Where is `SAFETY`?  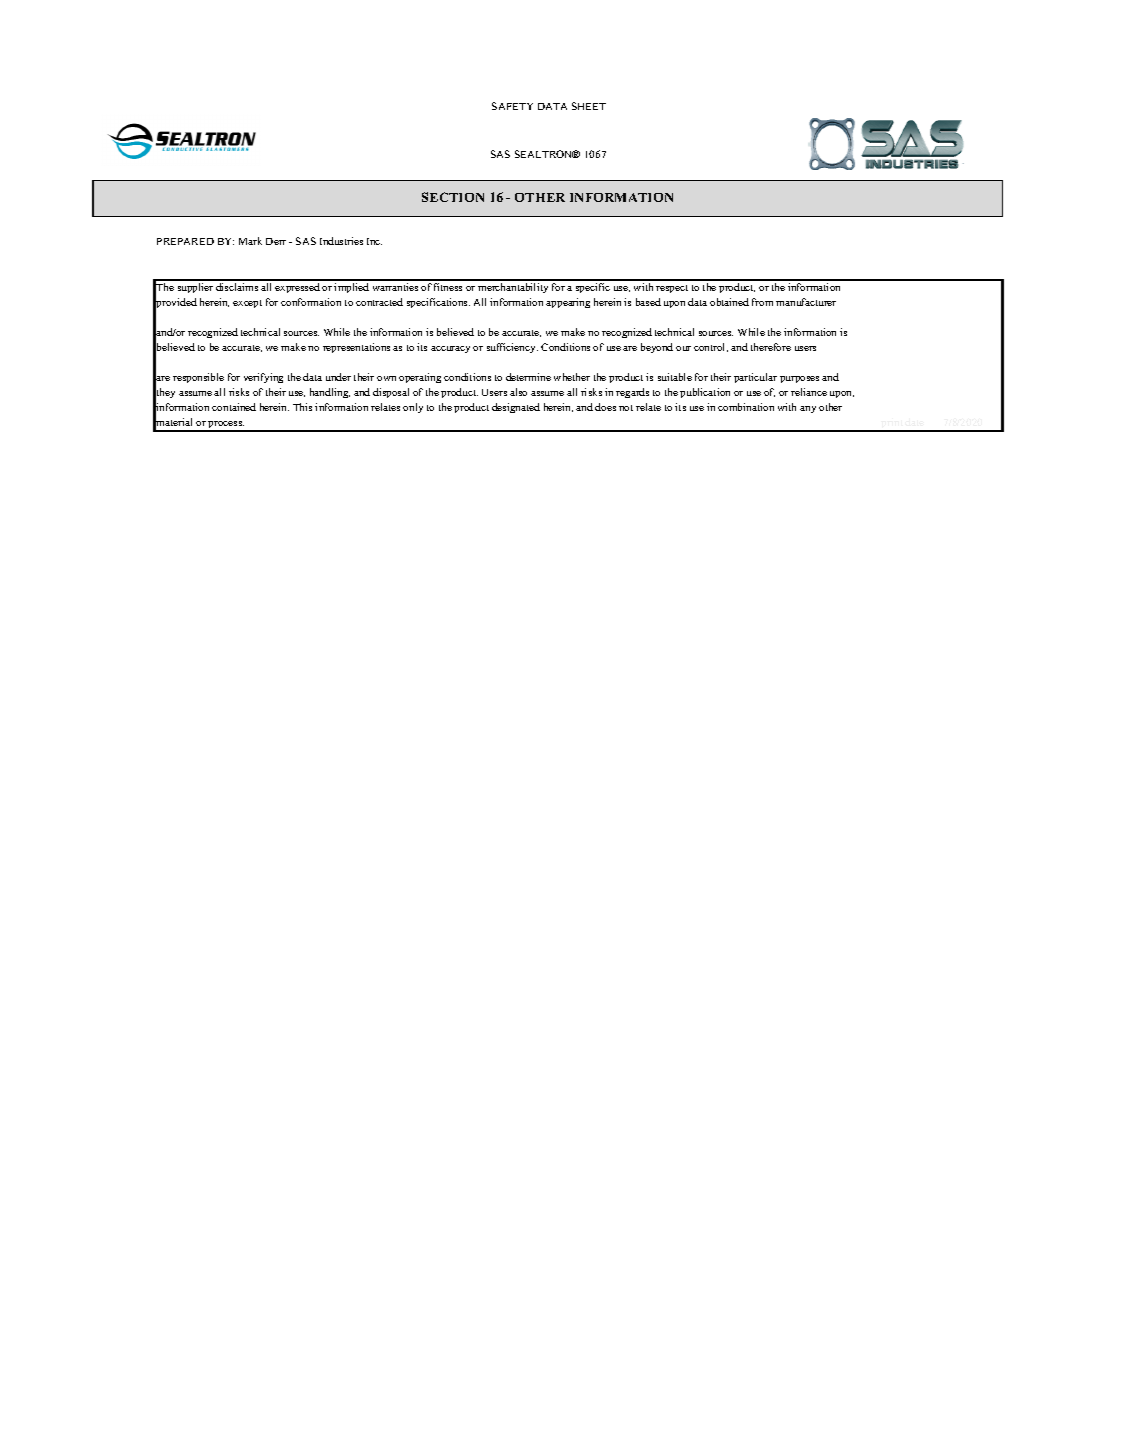 SAFETY is located at coordinates (512, 106).
